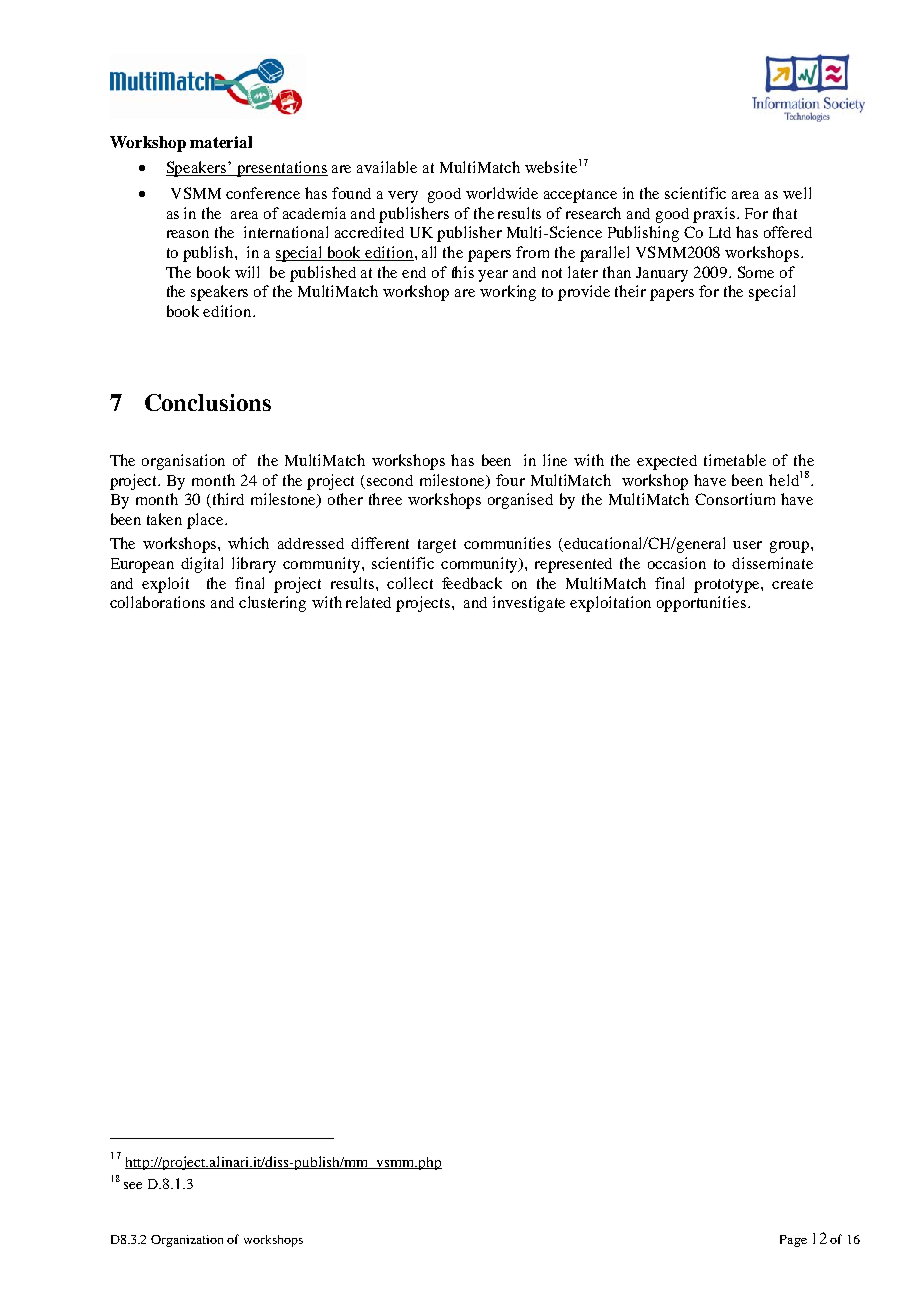  I want to click on related, so click(368, 602).
